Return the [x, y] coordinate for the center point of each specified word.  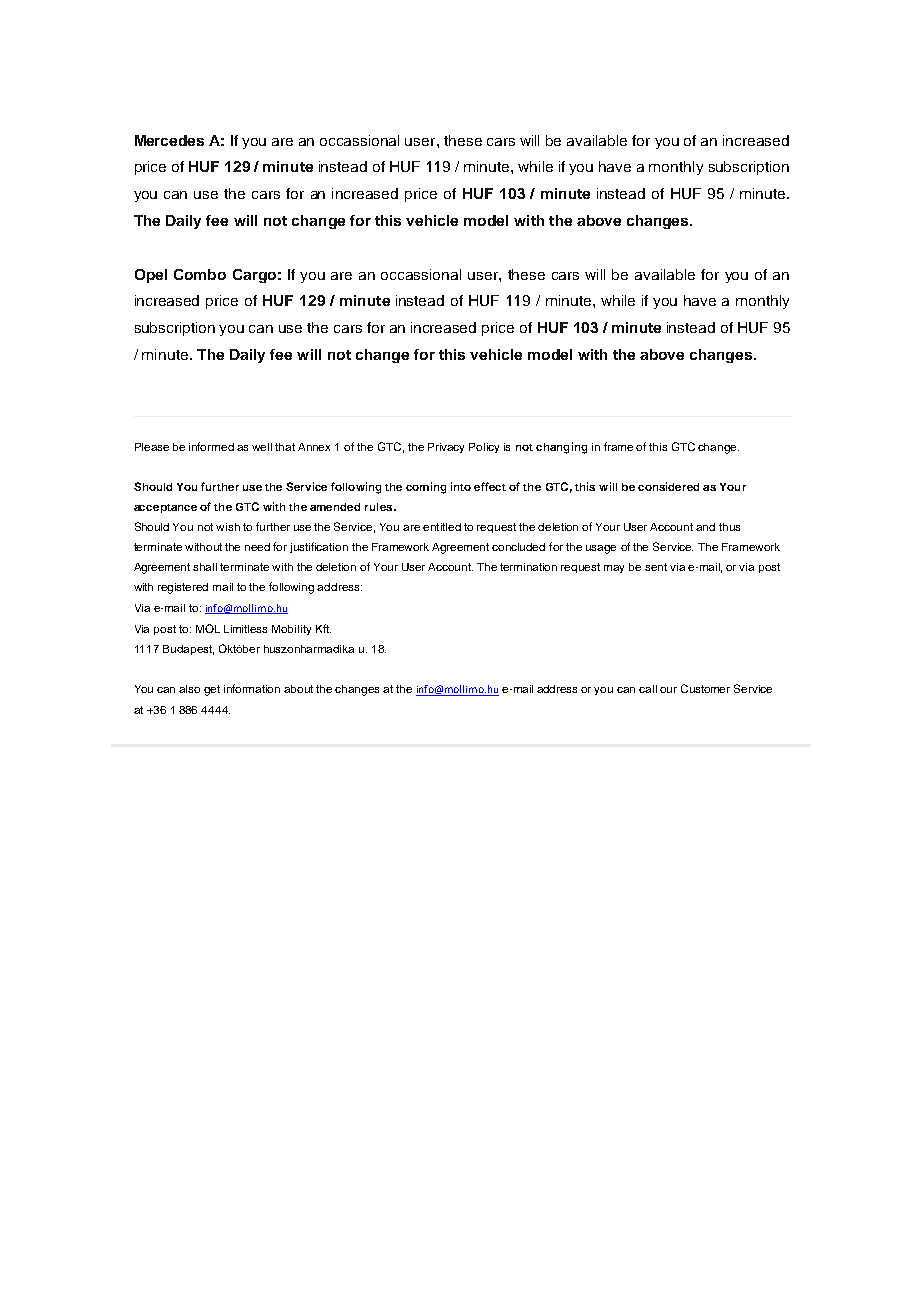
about [298, 689]
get [212, 690]
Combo [200, 274]
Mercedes [169, 140]
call [648, 689]
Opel [151, 276]
